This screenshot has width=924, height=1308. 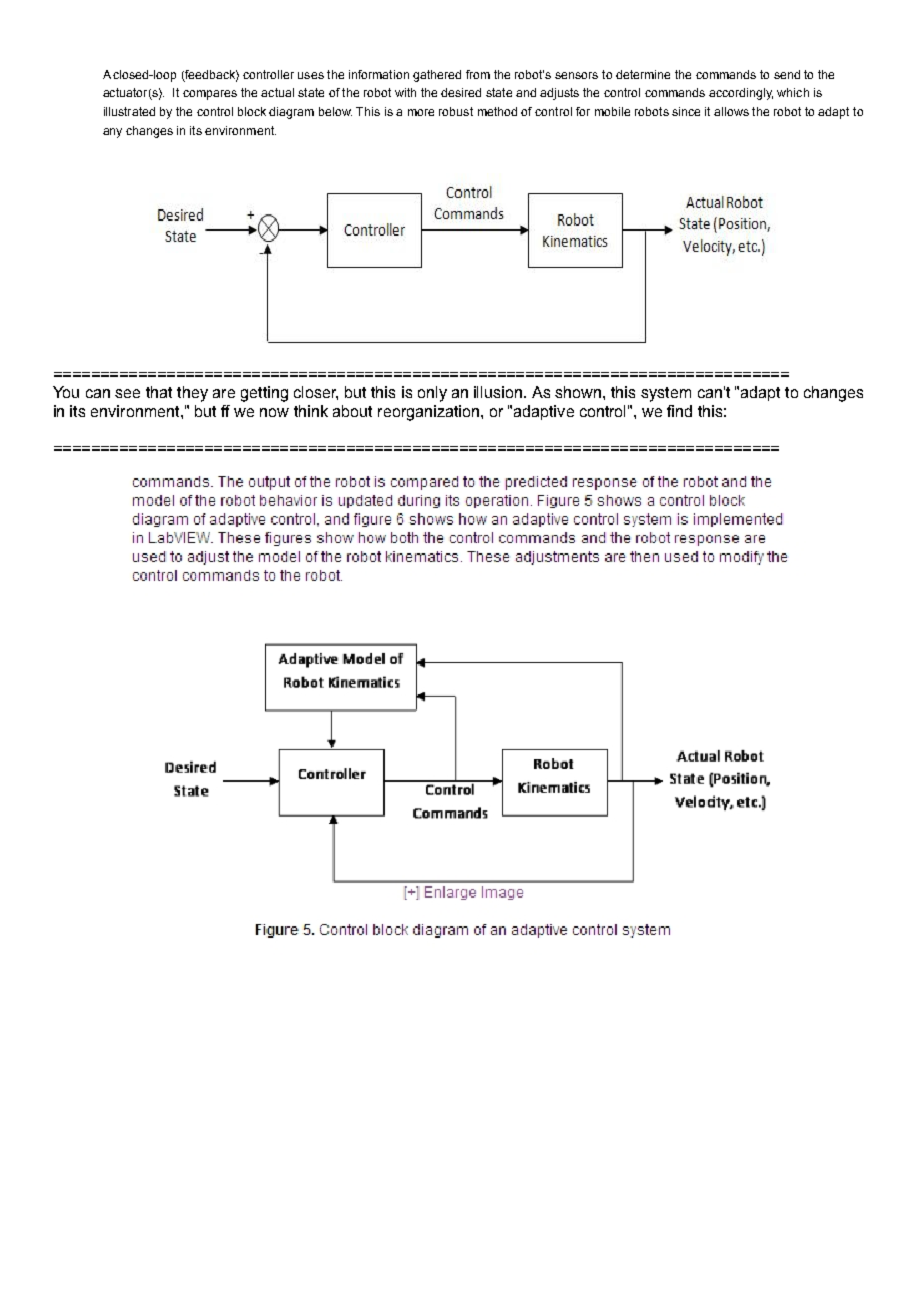 What do you see at coordinates (456, 111) in the screenshot?
I see `robust` at bounding box center [456, 111].
